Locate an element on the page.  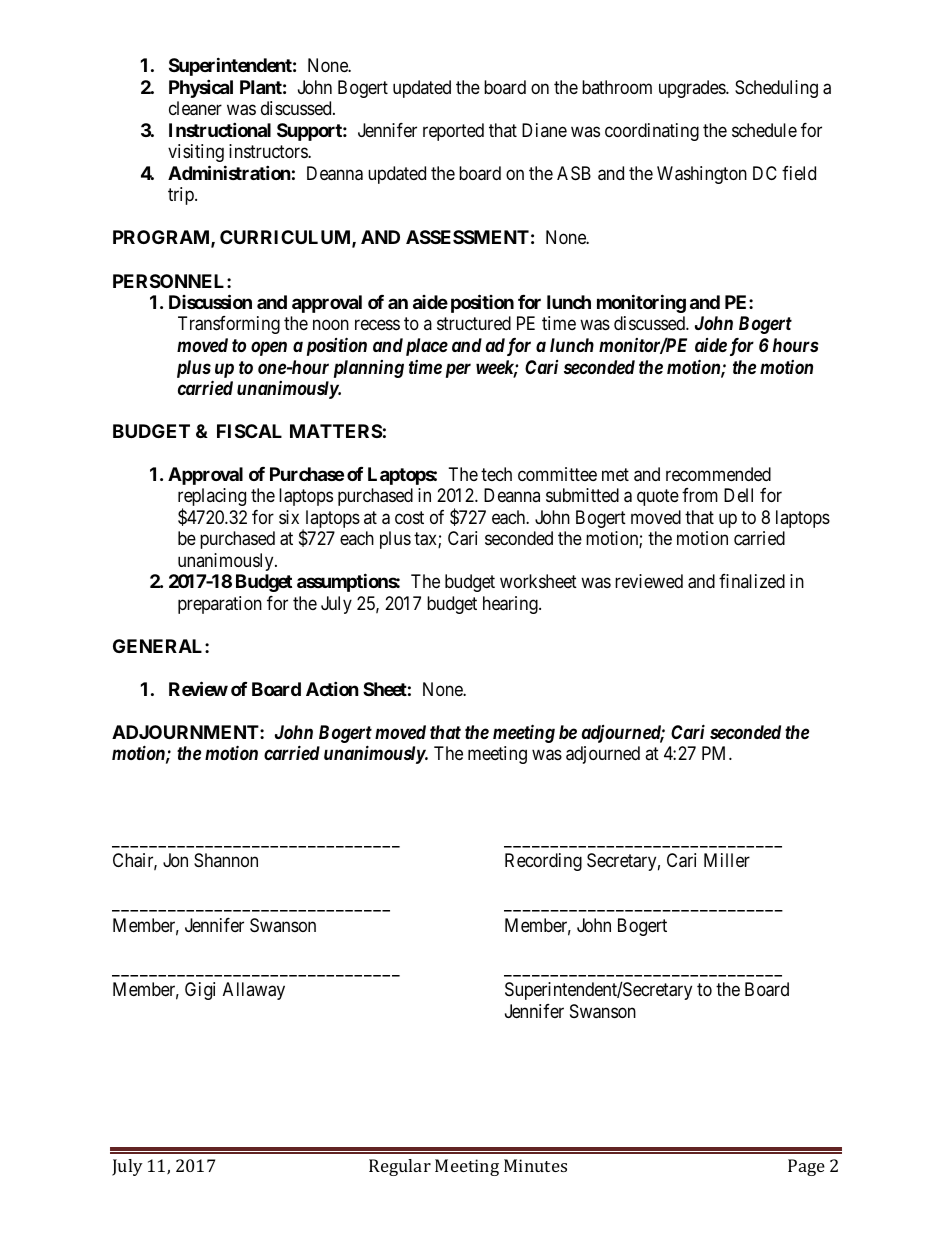
reported is located at coordinates (453, 132).
